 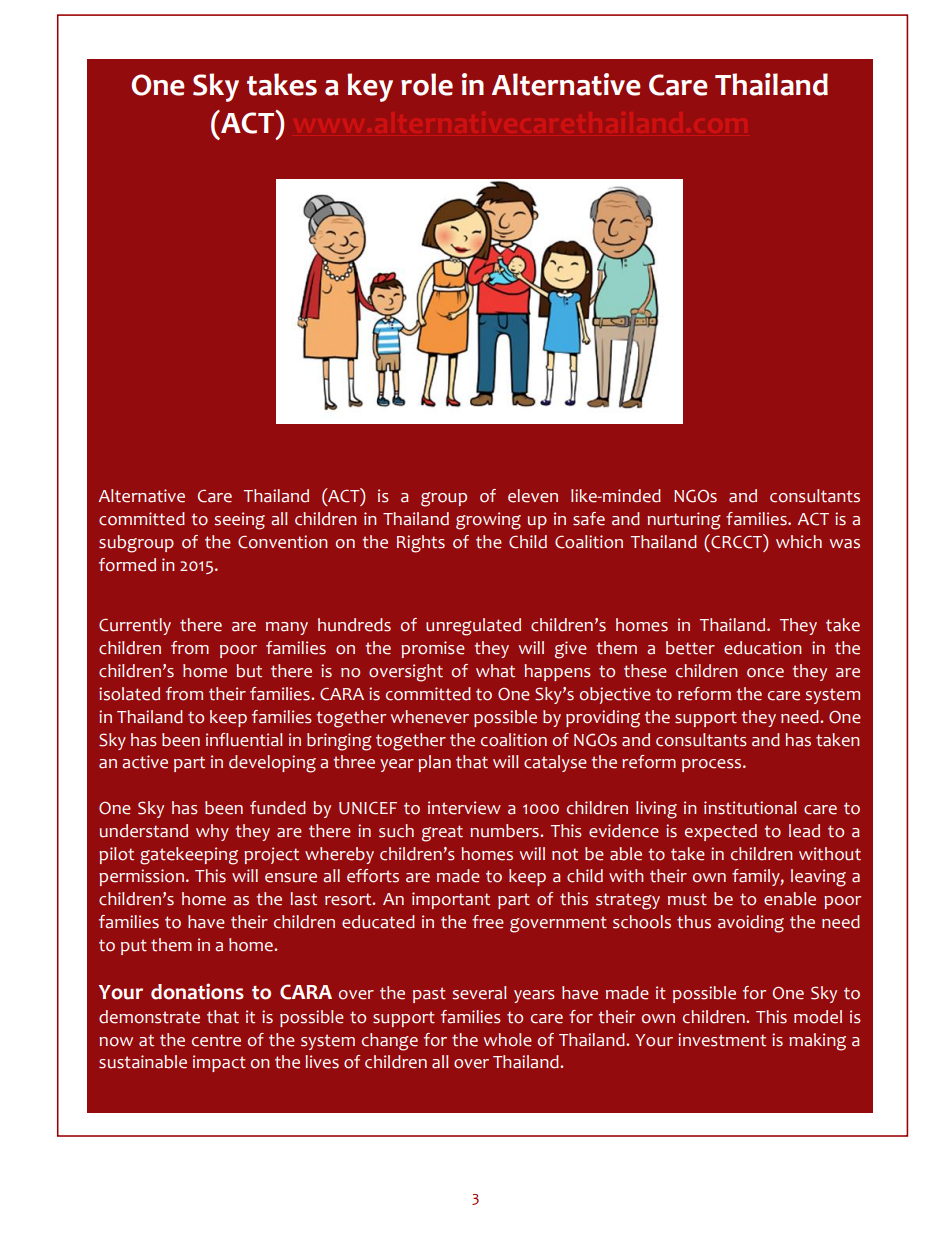 I want to click on which, so click(x=799, y=542).
